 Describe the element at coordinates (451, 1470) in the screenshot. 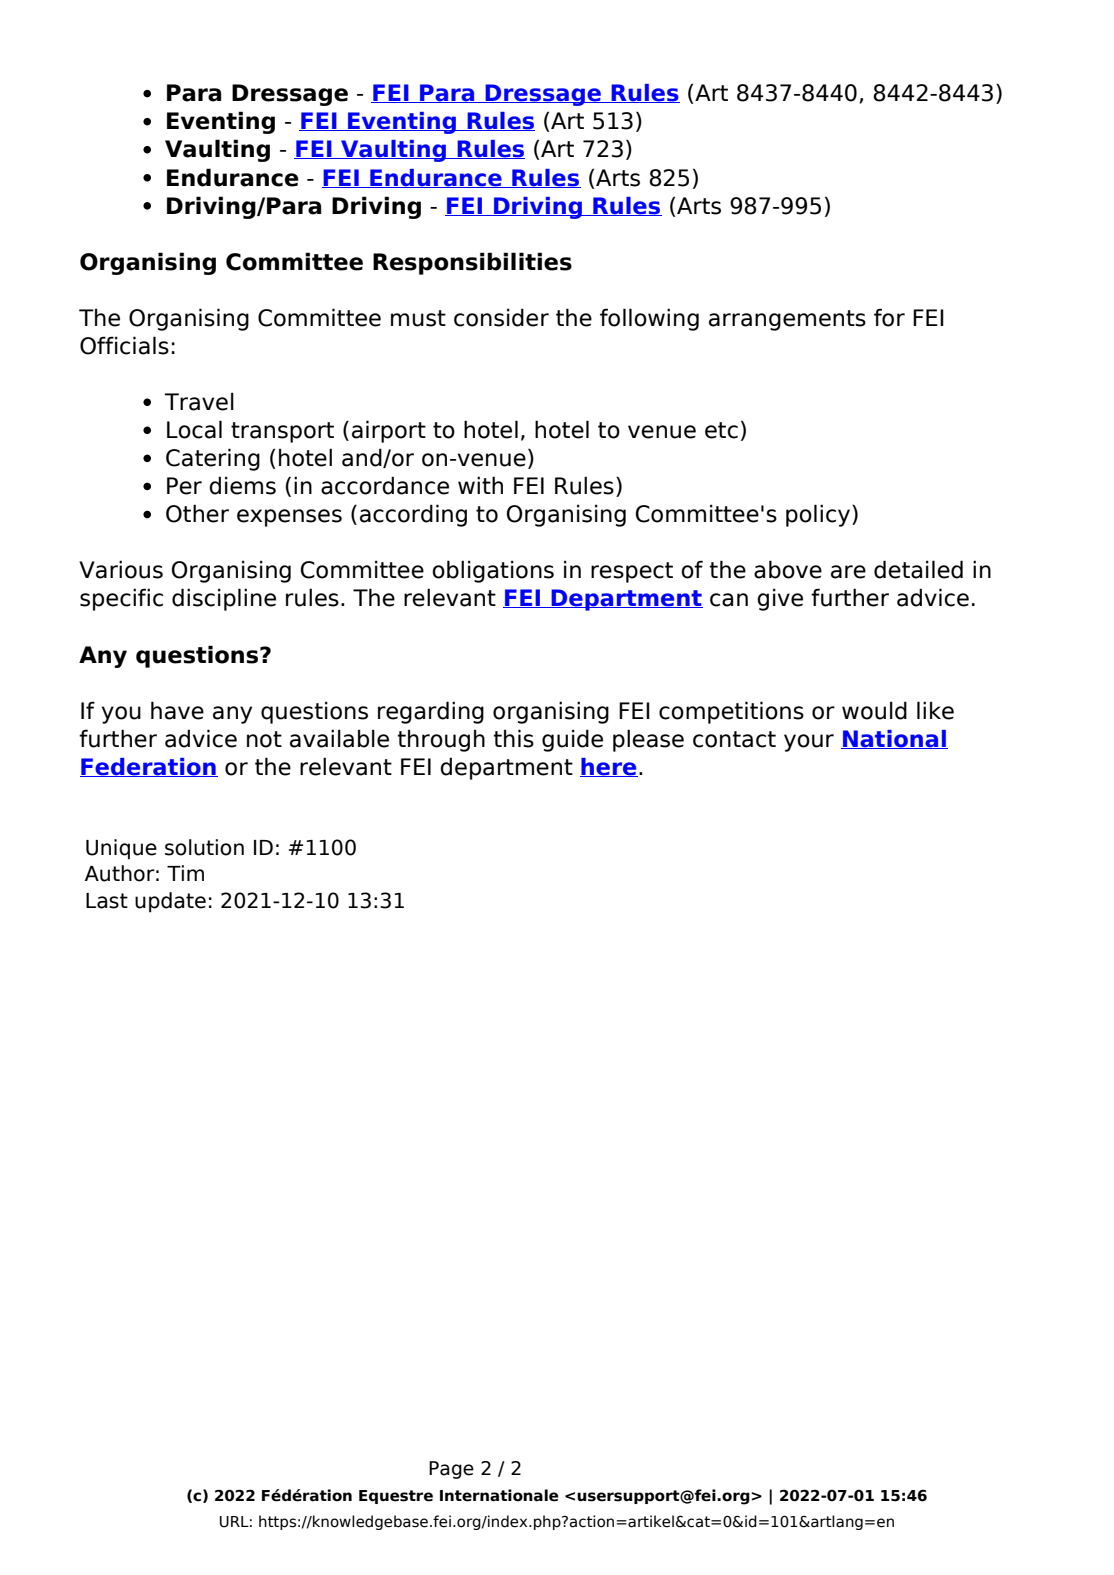

I see `Page` at that location.
